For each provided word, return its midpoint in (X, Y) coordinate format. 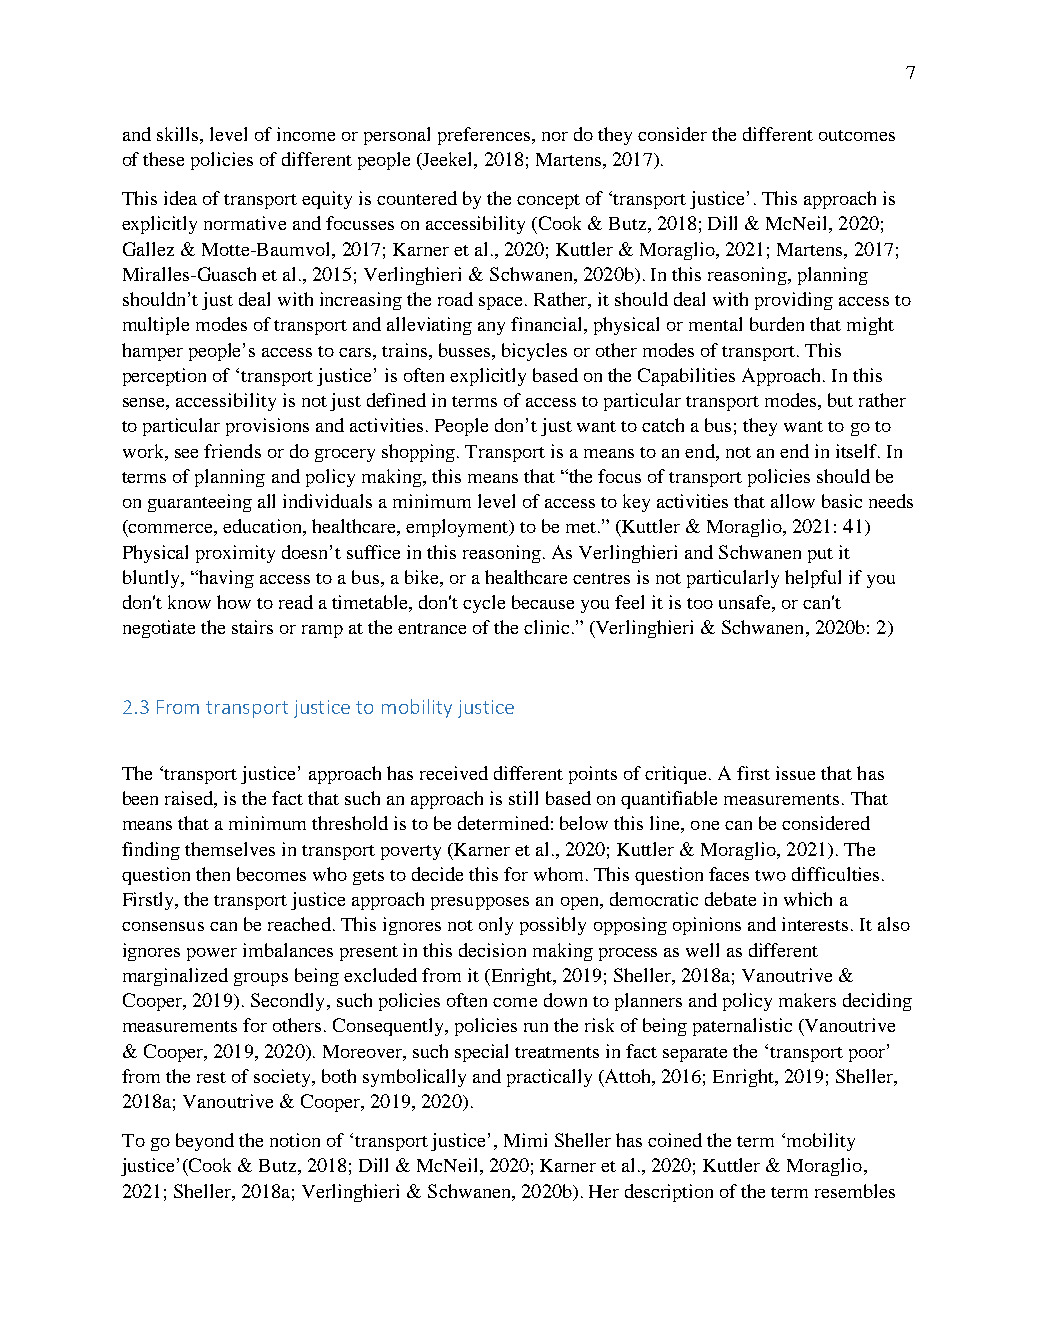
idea (180, 198)
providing (794, 301)
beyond (205, 1142)
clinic (546, 627)
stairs (252, 627)
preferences (485, 136)
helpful (813, 579)
